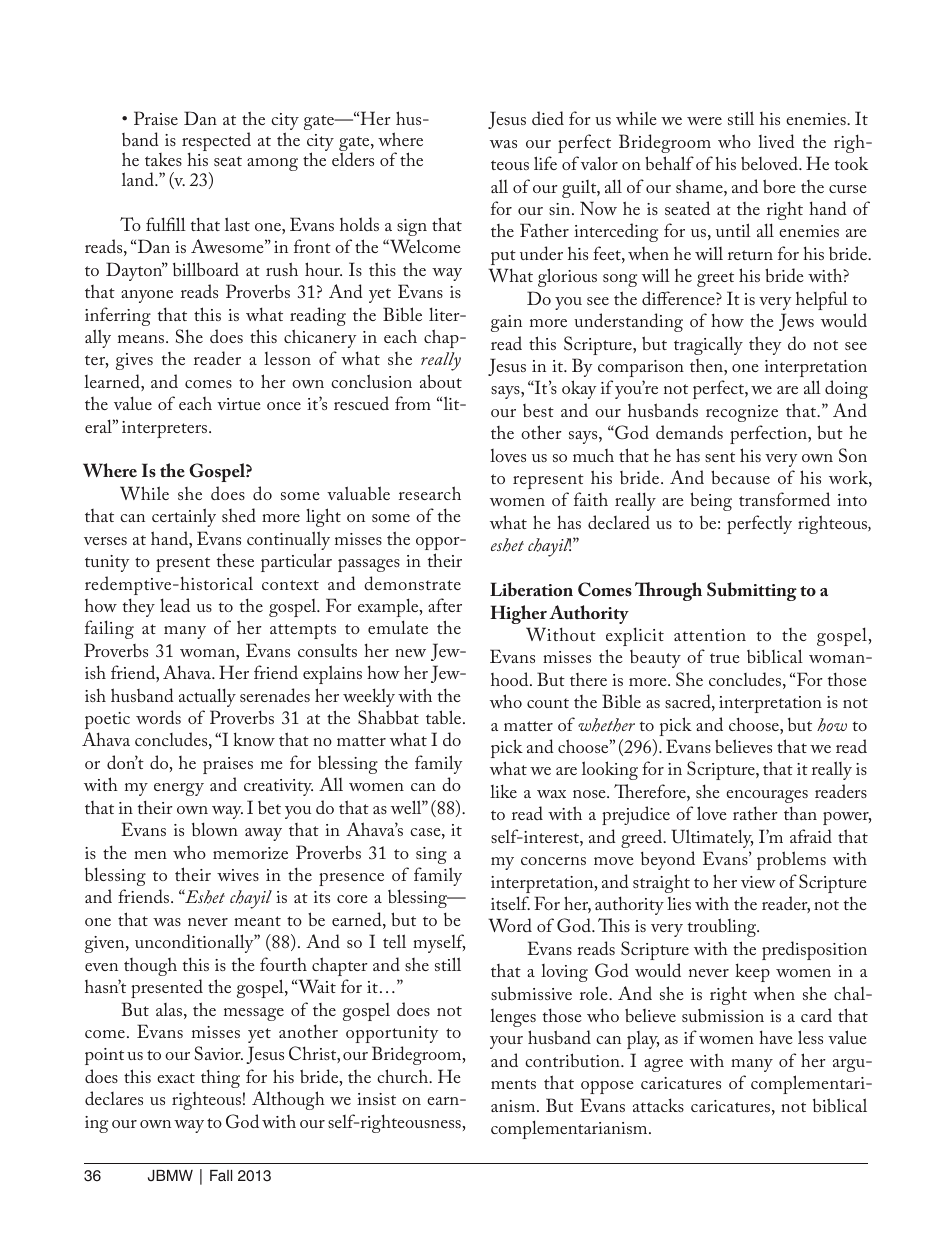 The height and width of the page is (1233, 952). What do you see at coordinates (548, 118) in the page?
I see `died` at bounding box center [548, 118].
